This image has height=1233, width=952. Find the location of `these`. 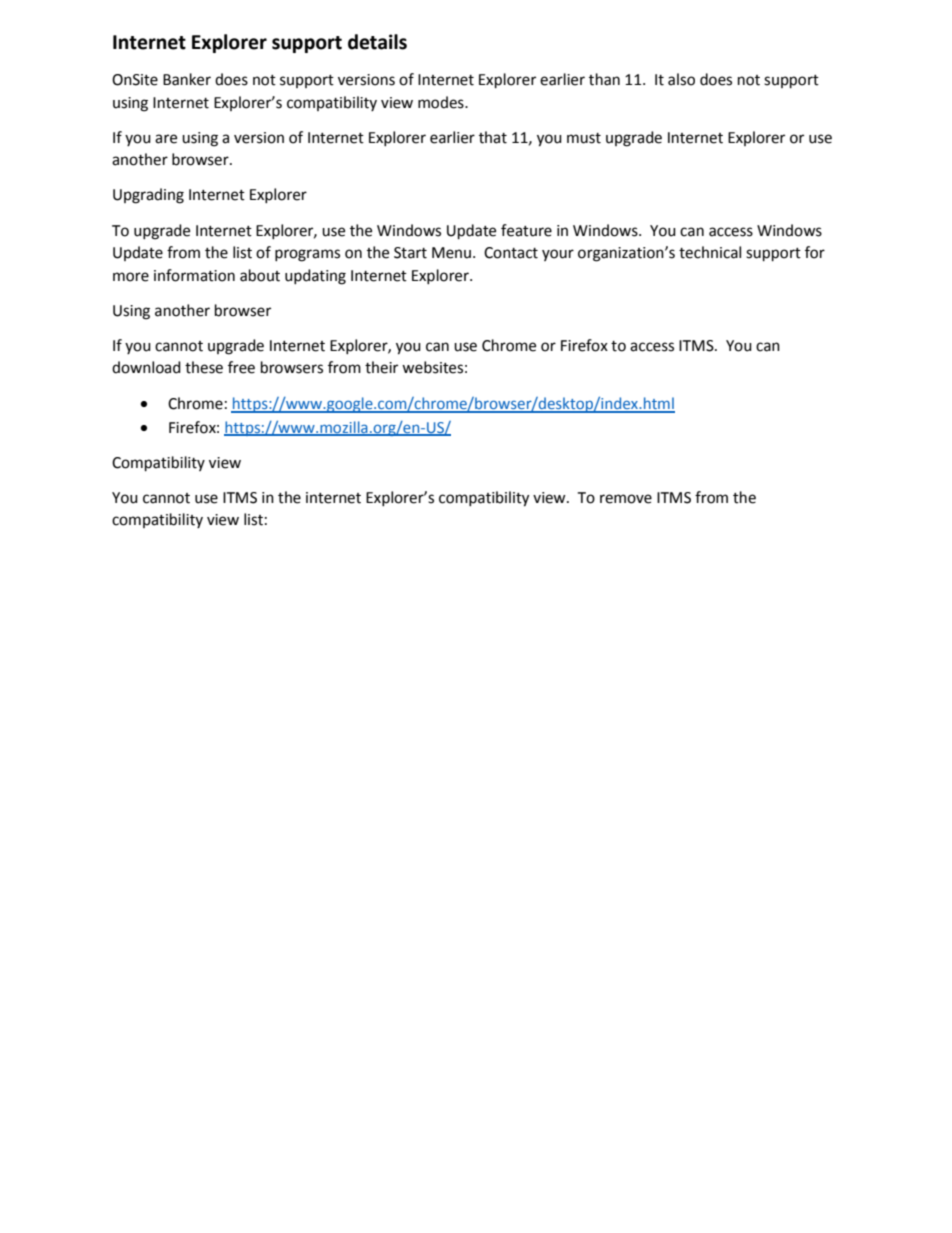

these is located at coordinates (204, 367).
